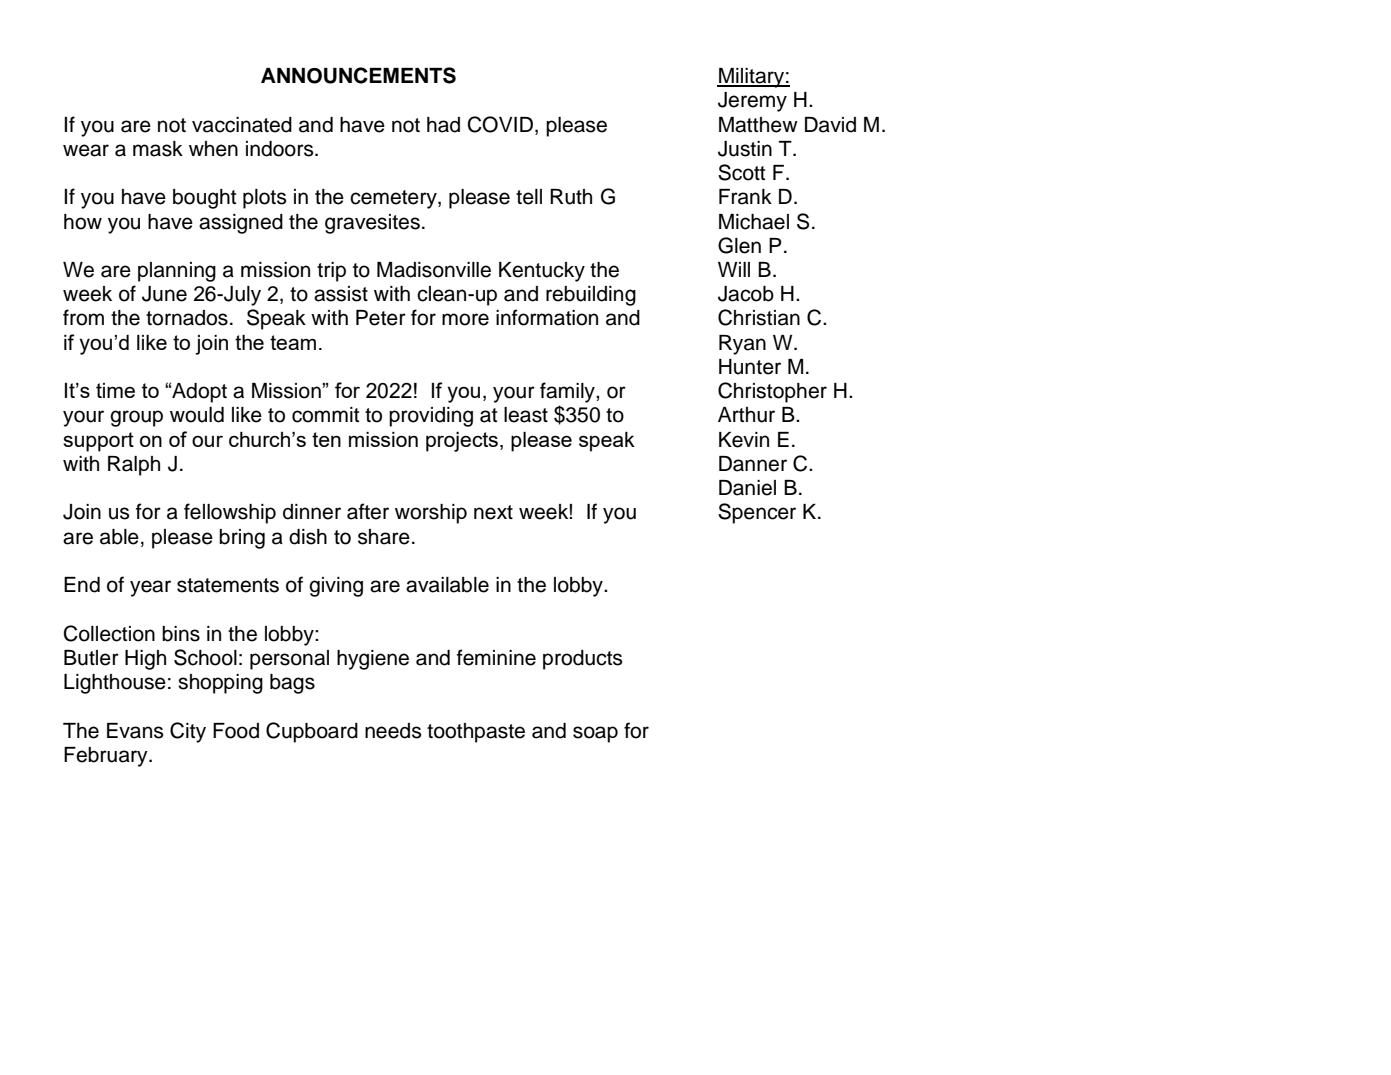 The width and height of the screenshot is (1391, 1075). What do you see at coordinates (752, 102) in the screenshot?
I see `Jeremy` at bounding box center [752, 102].
